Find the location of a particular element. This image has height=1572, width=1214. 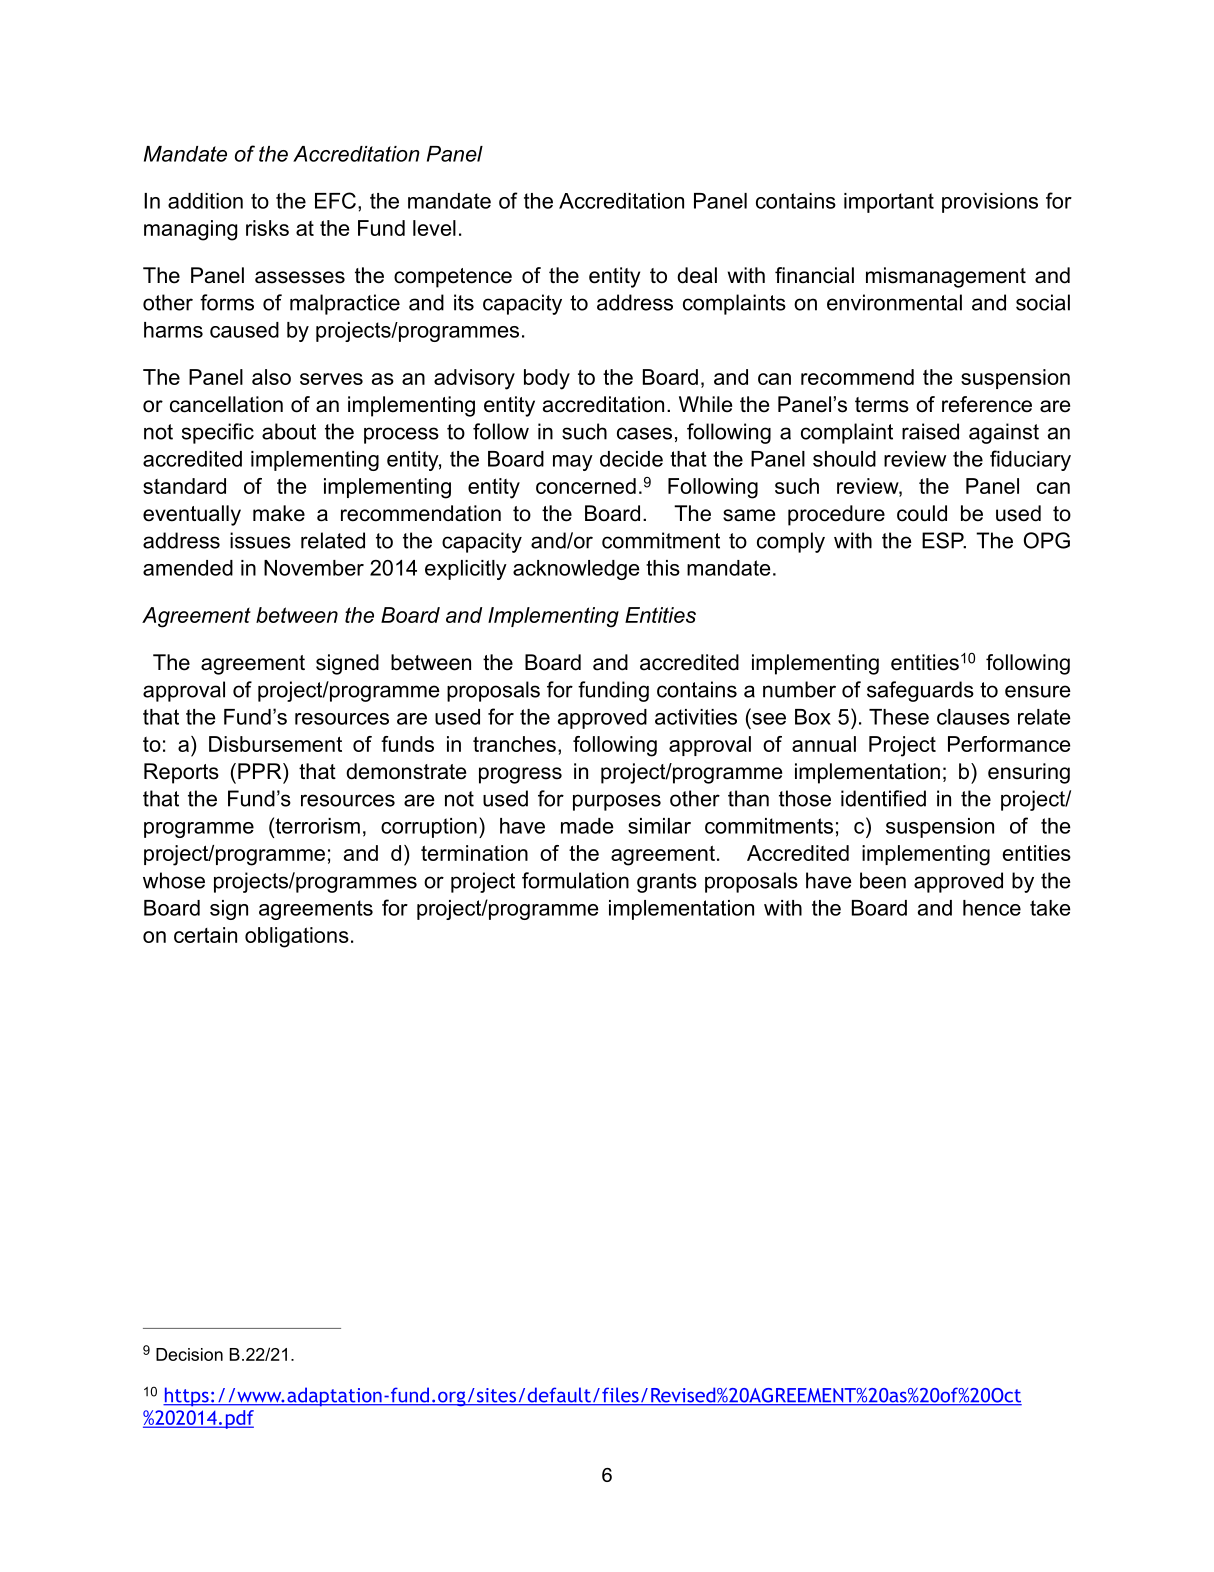

formulation is located at coordinates (575, 880).
